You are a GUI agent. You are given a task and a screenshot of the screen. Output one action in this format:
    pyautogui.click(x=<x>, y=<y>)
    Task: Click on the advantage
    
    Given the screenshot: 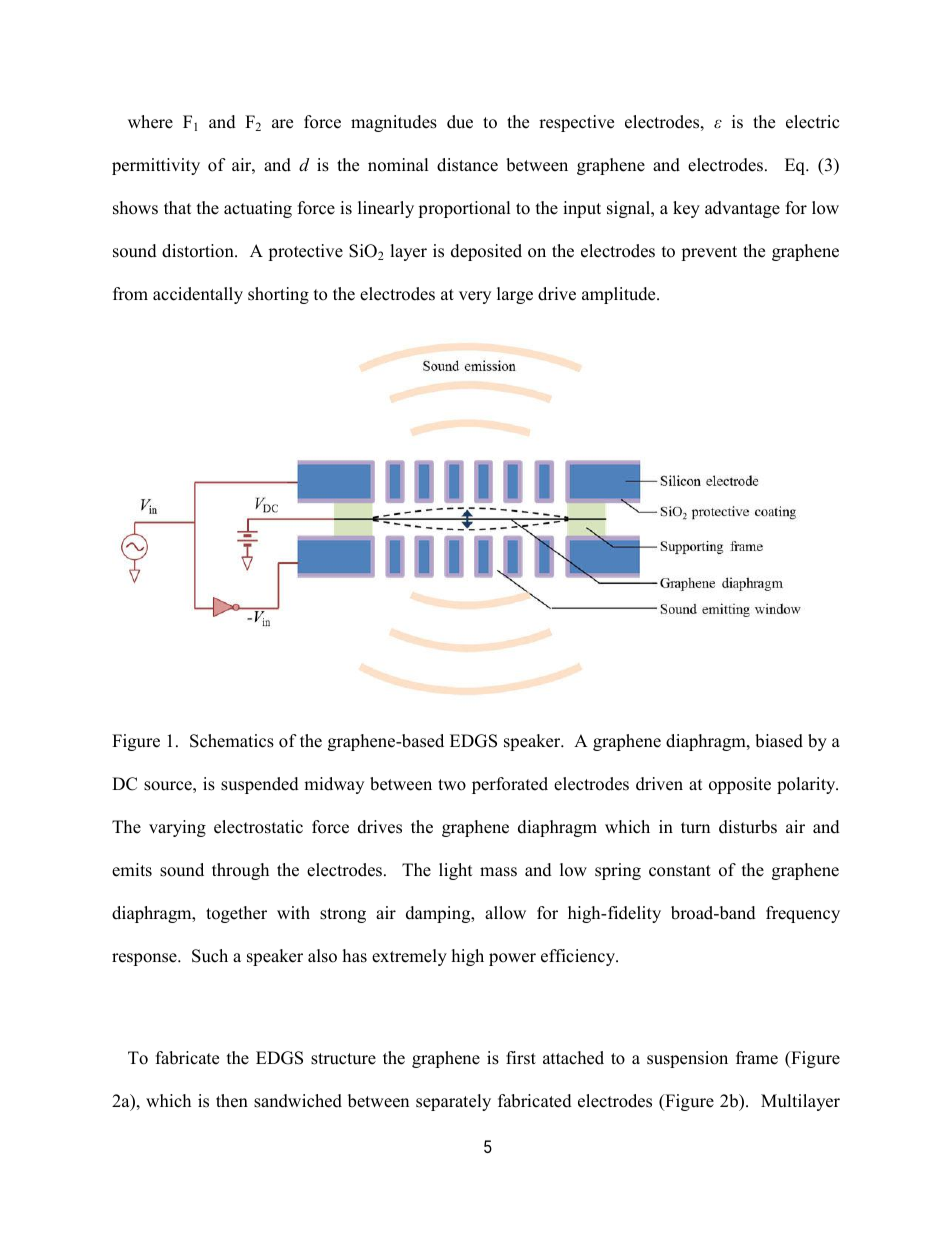 What is the action you would take?
    pyautogui.click(x=742, y=209)
